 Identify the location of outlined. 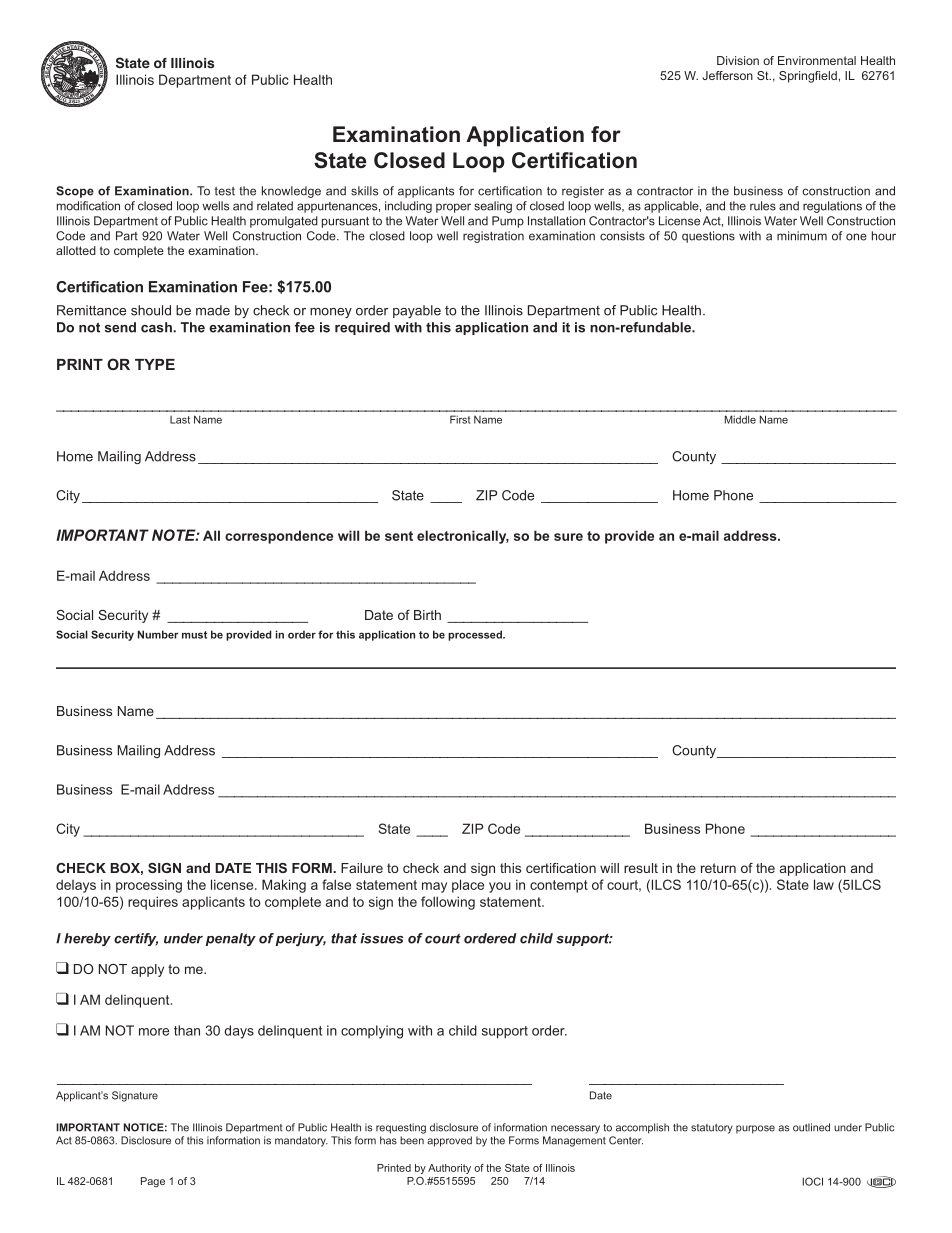
(811, 1127).
